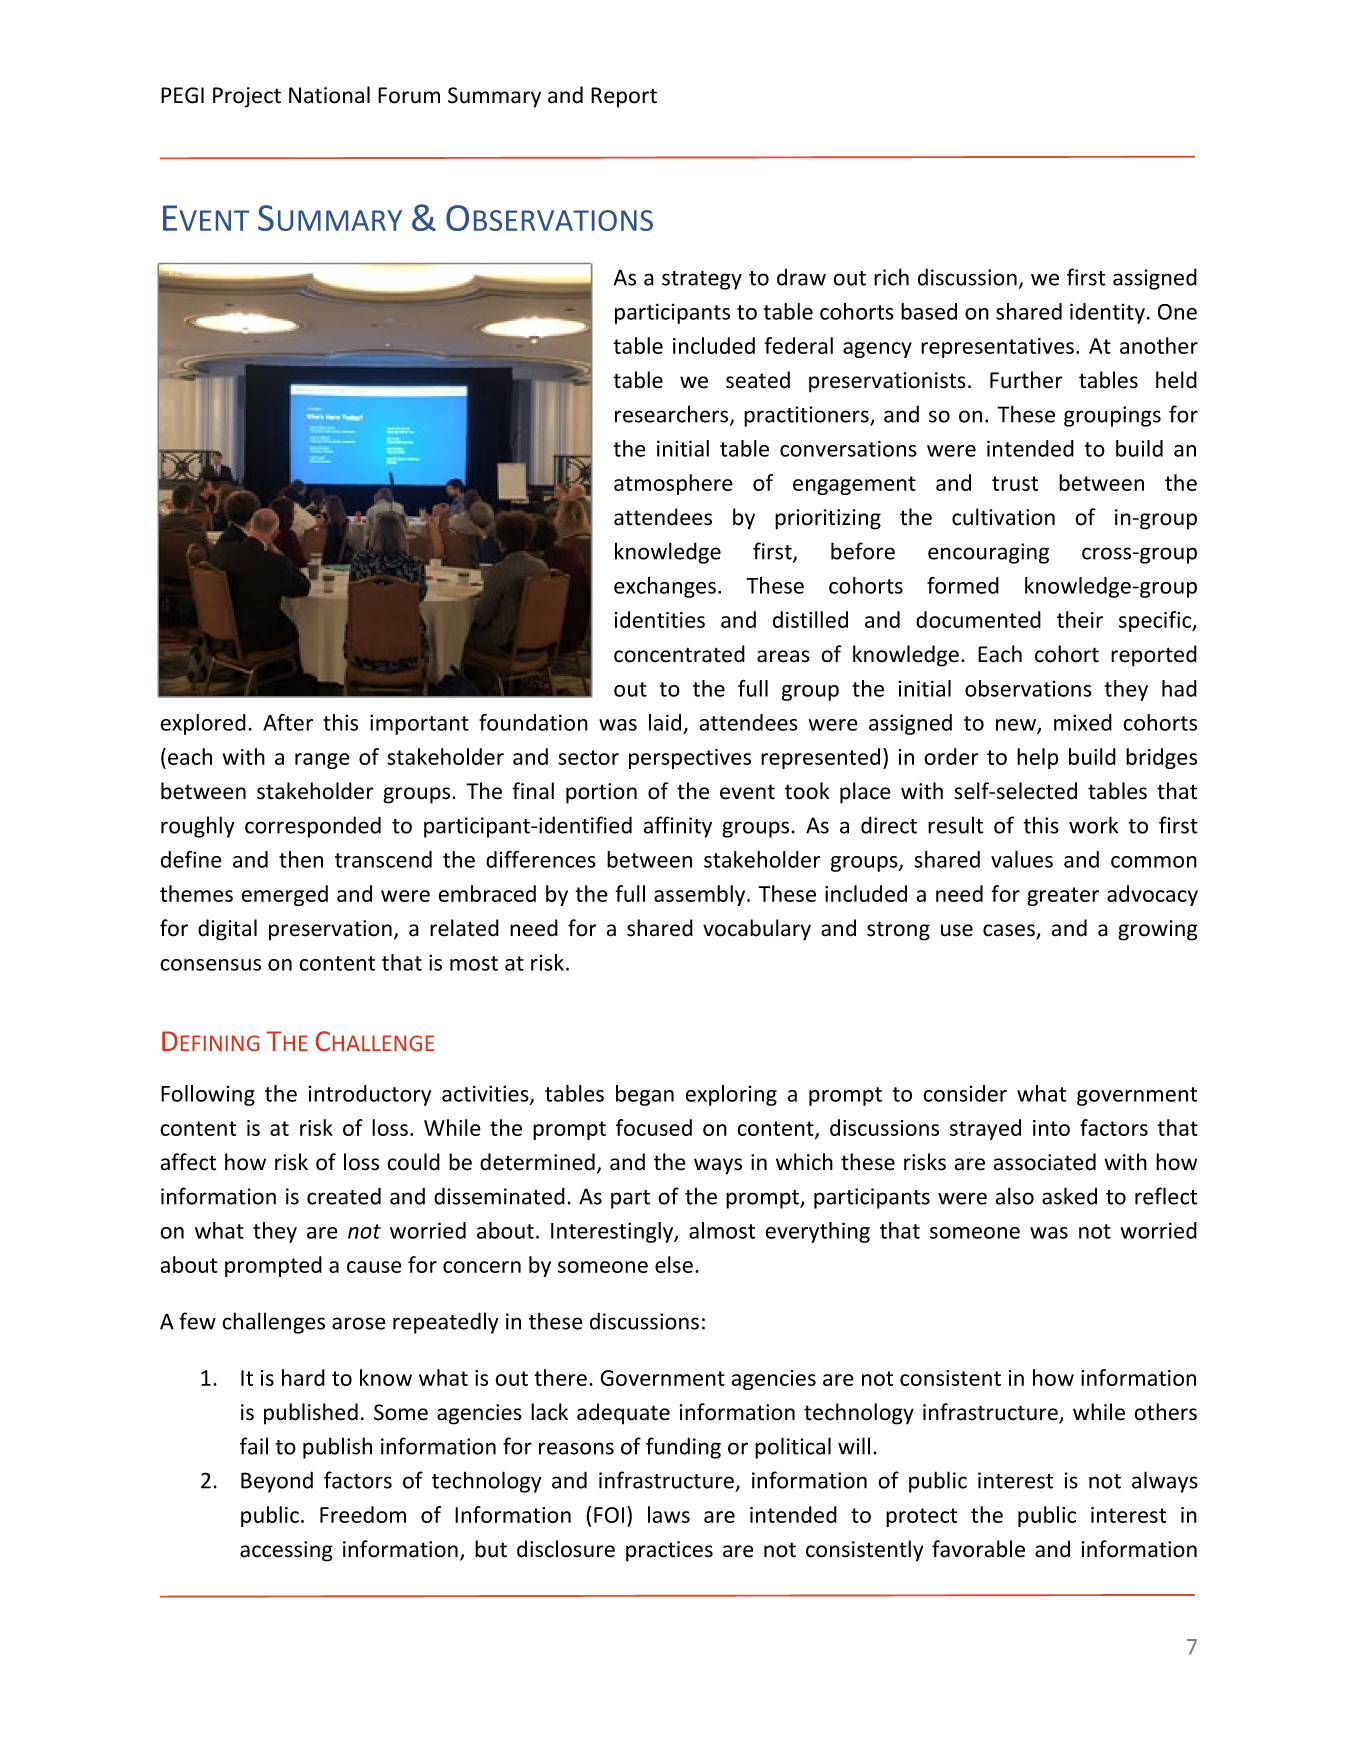  I want to click on focused, so click(654, 1127).
